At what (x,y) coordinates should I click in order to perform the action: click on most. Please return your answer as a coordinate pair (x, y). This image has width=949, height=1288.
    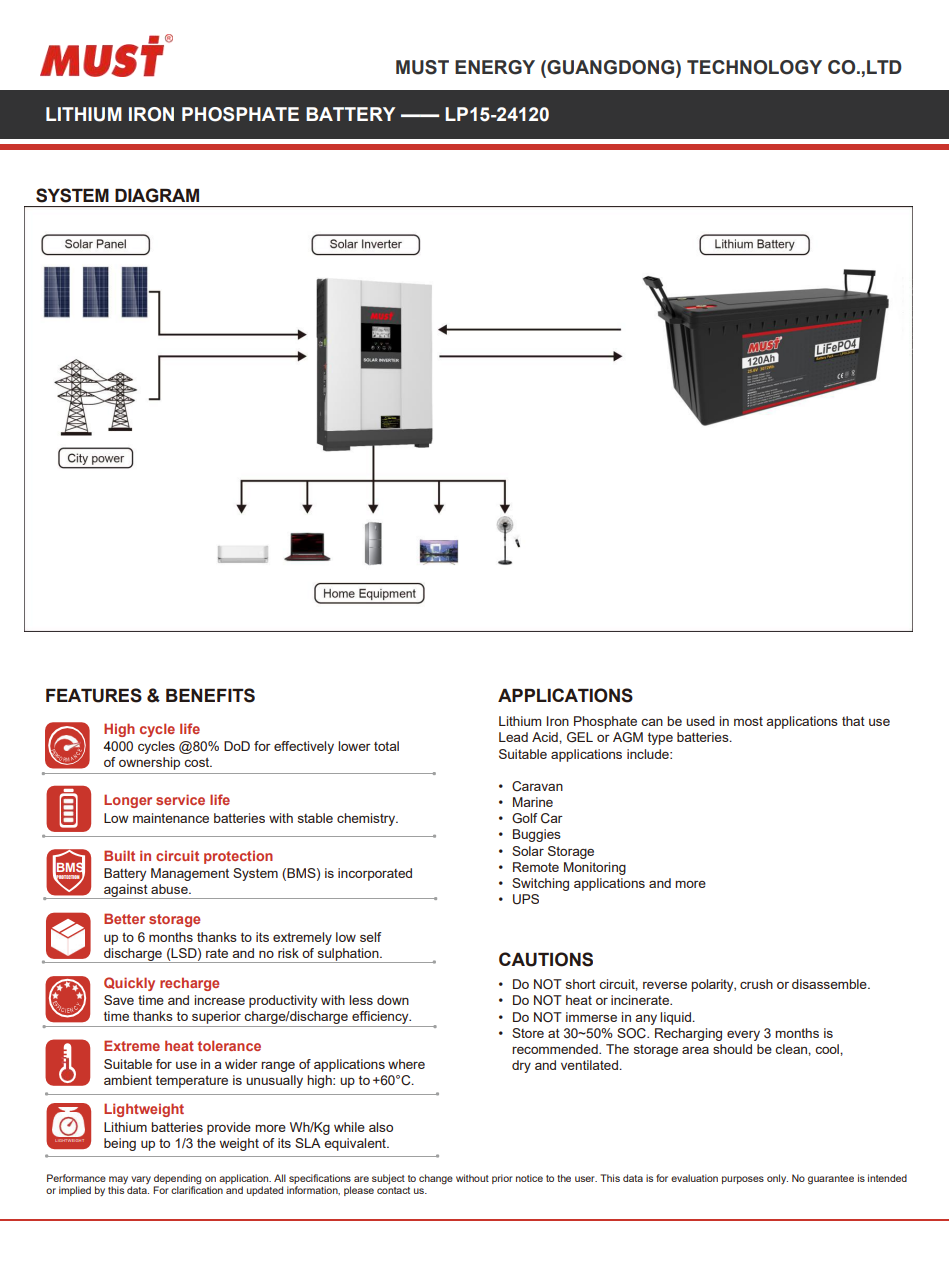
    Looking at the image, I should click on (748, 721).
